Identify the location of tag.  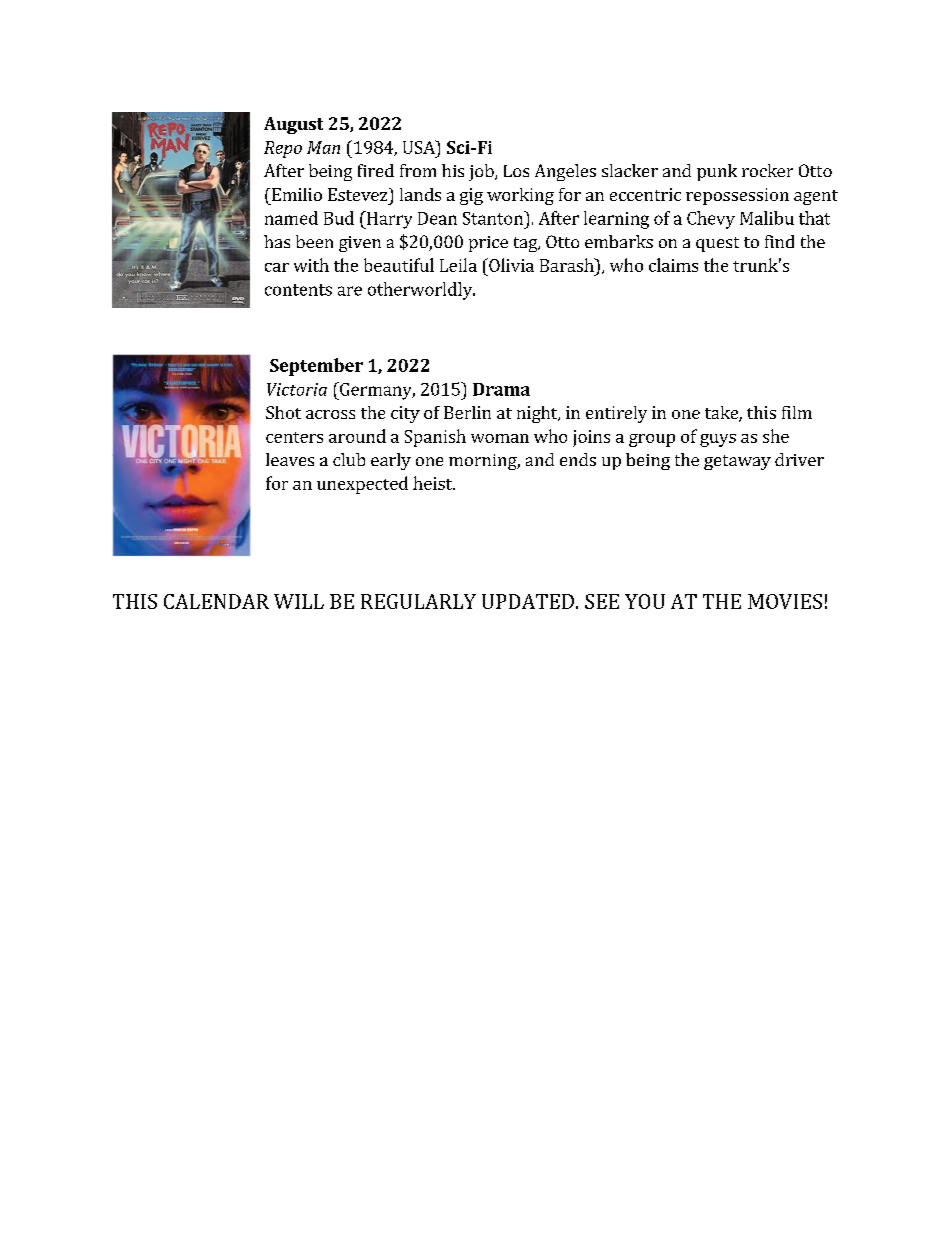
(527, 244).
